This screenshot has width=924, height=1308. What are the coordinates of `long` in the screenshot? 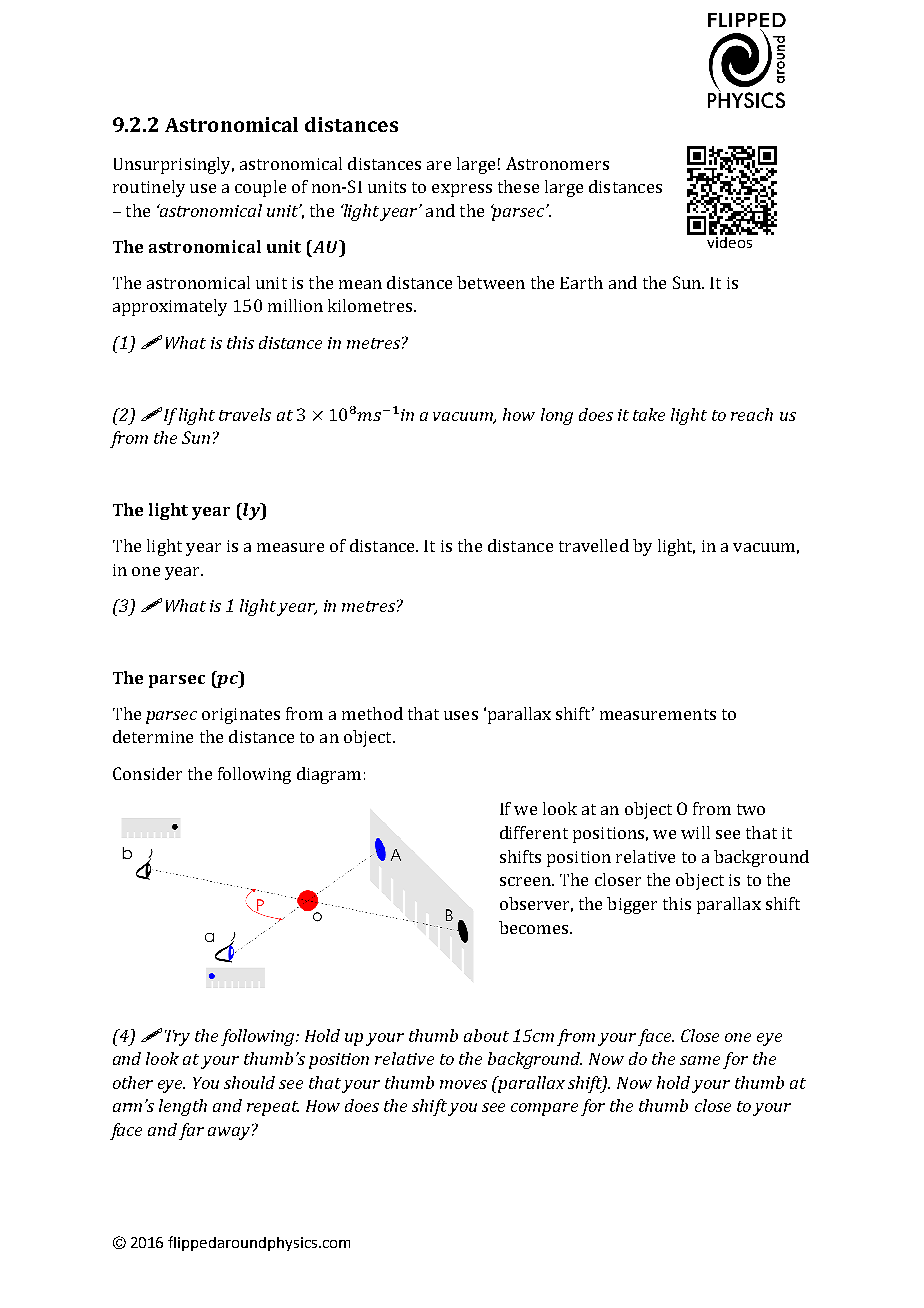 It's located at (557, 416).
